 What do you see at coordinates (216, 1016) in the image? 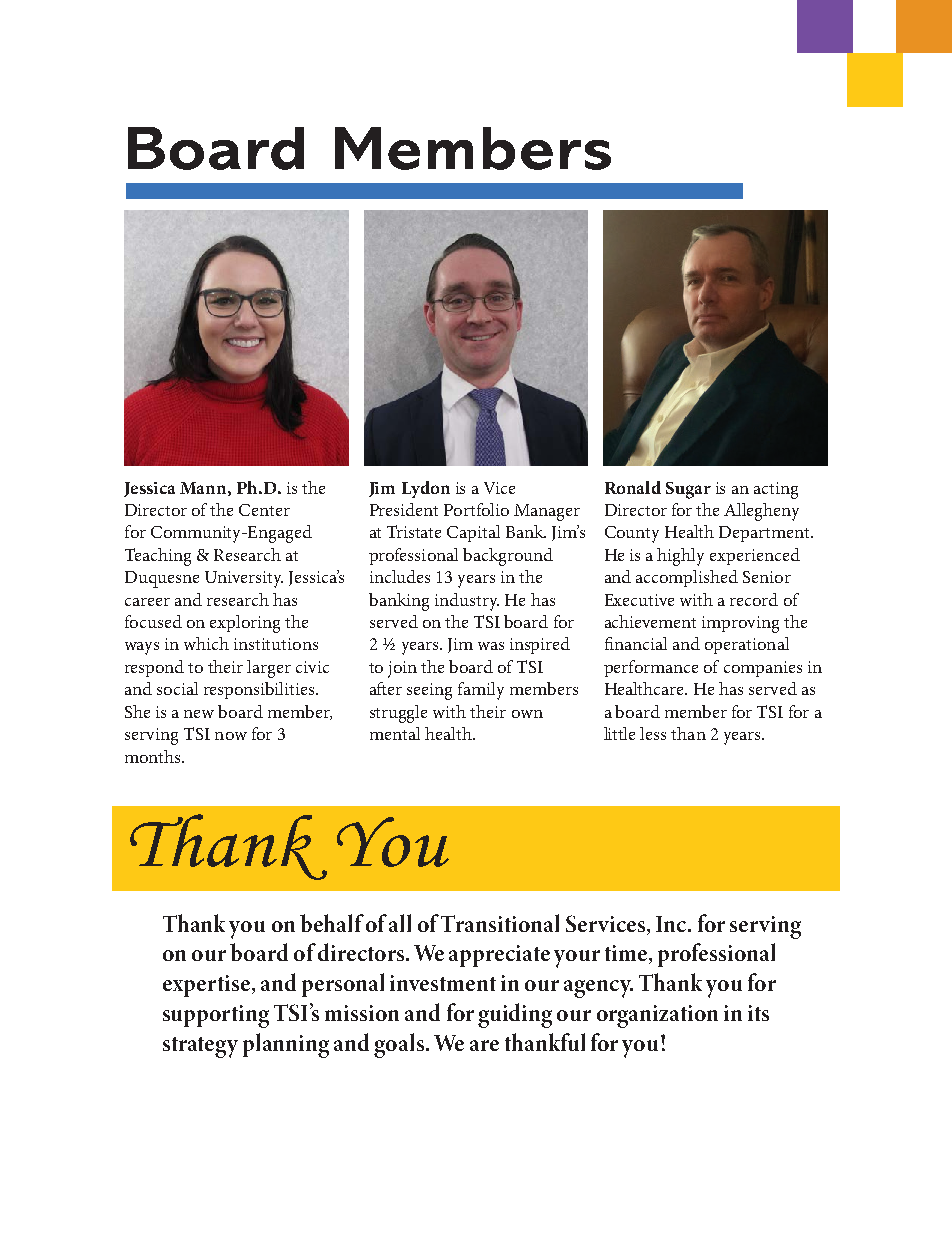
I see `supporting` at bounding box center [216, 1016].
